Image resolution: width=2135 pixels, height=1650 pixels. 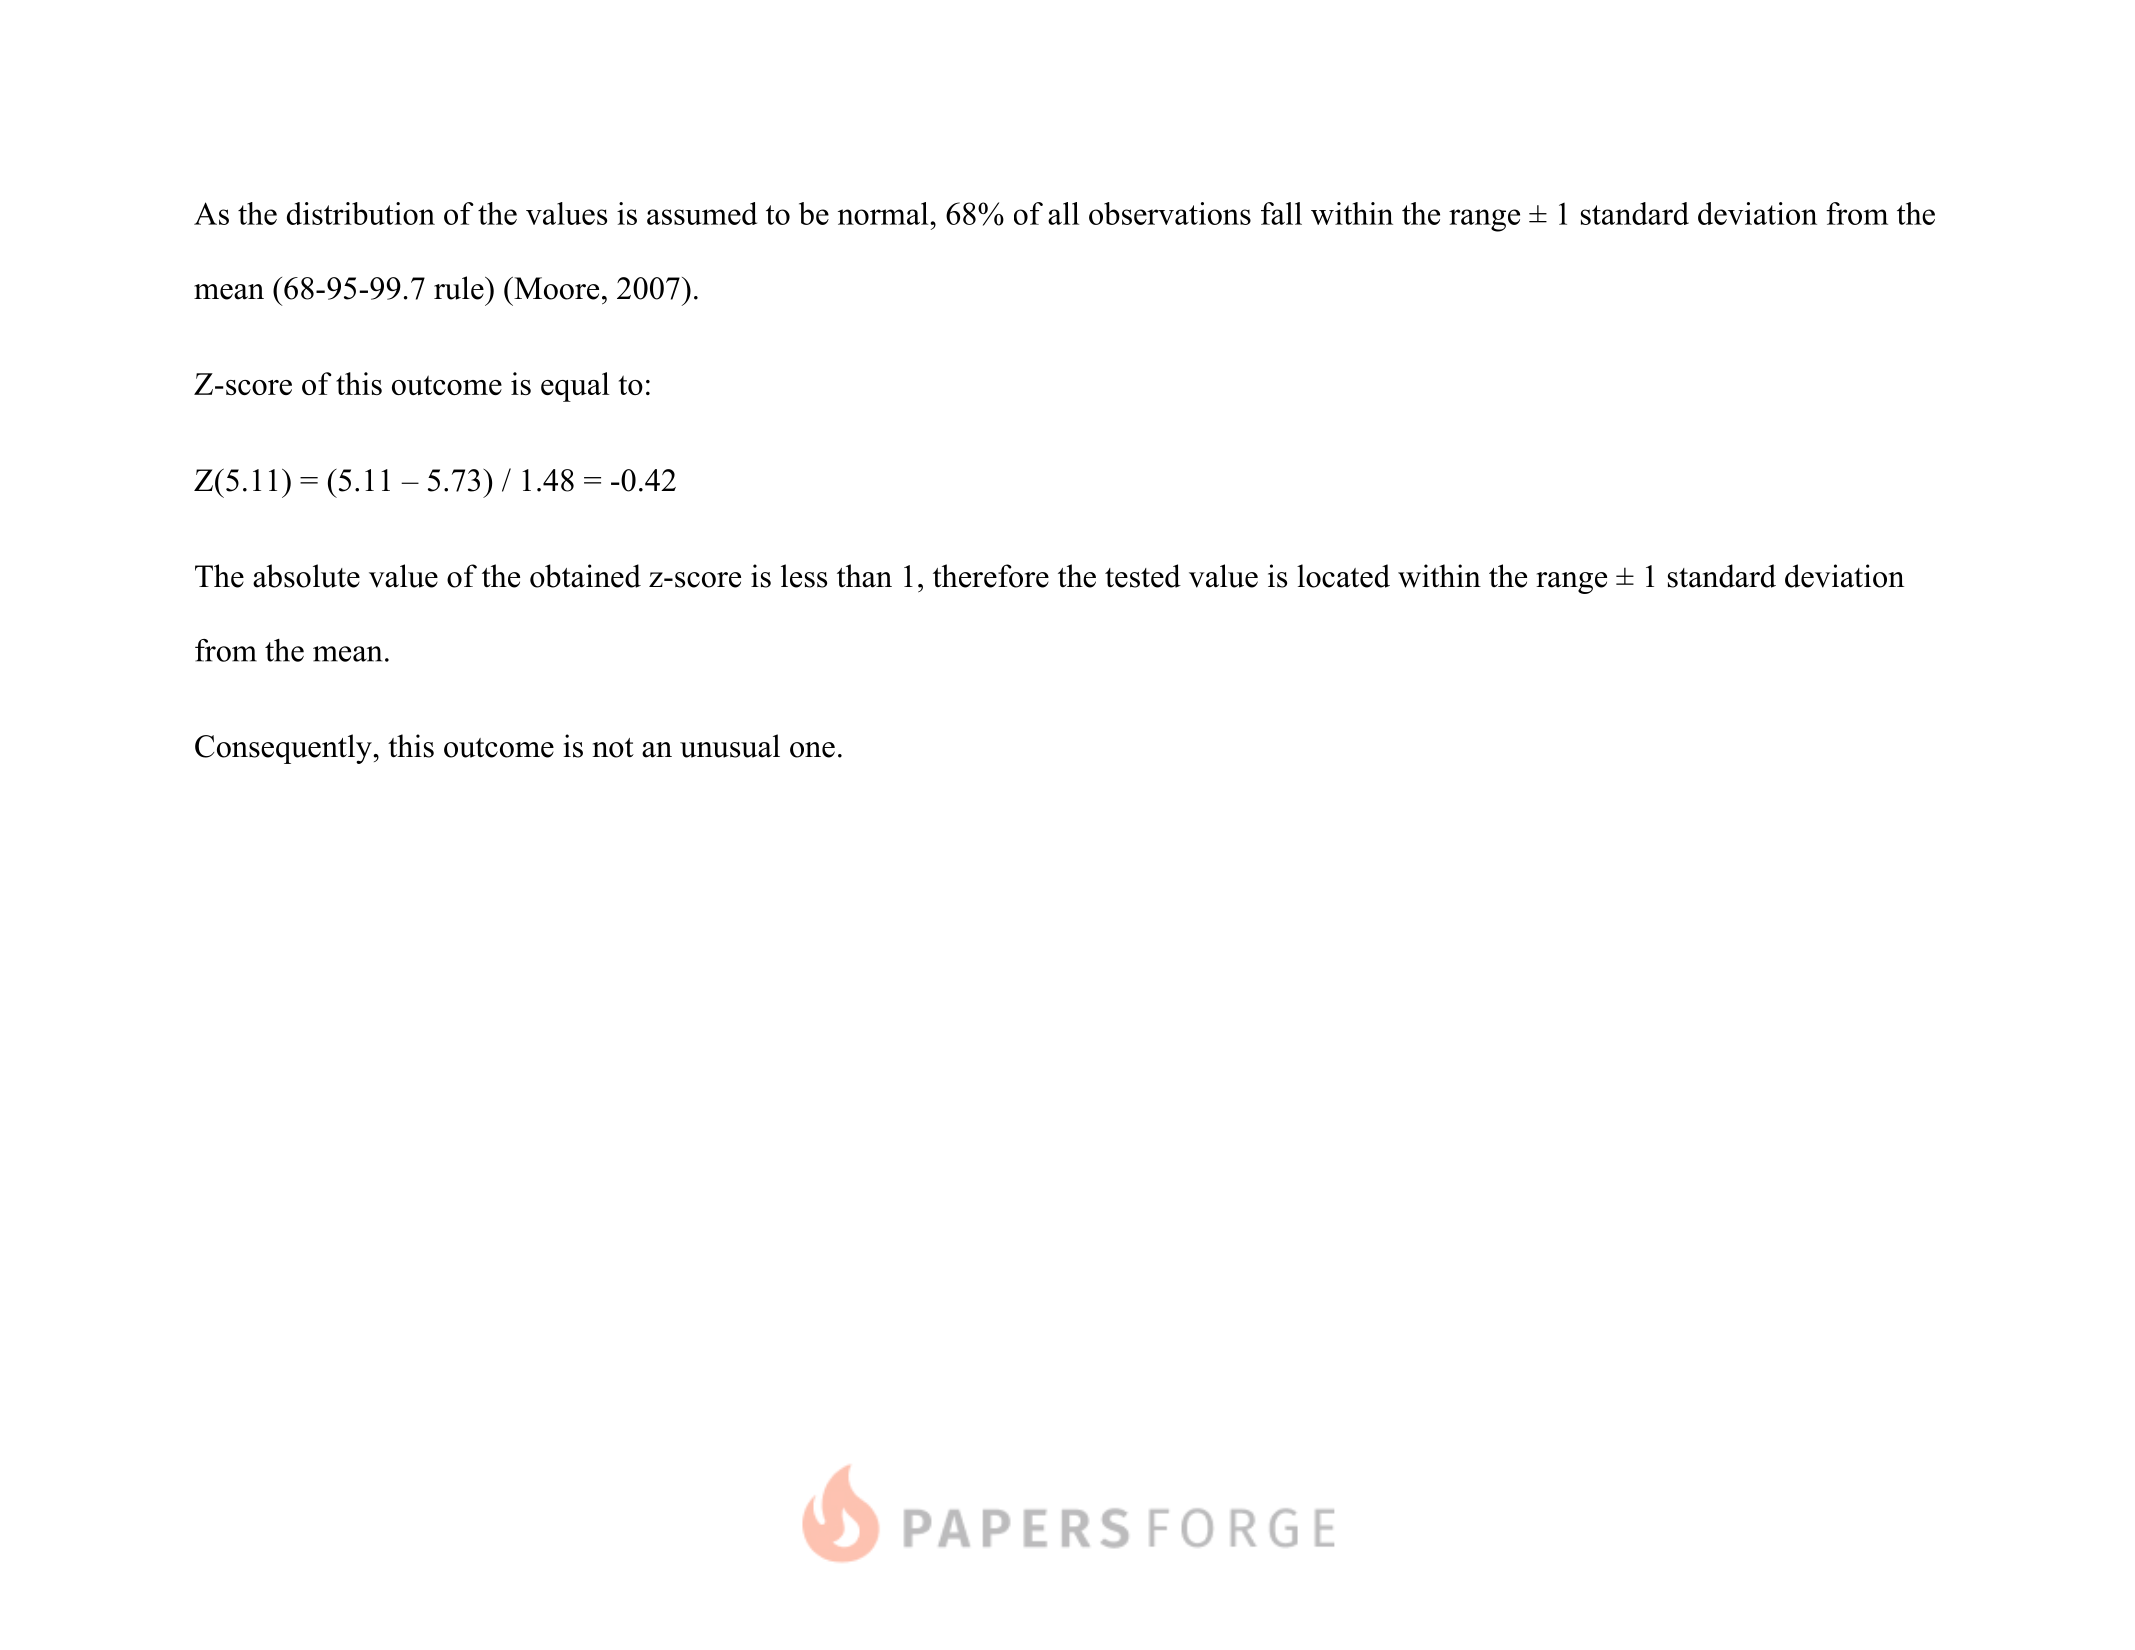 What do you see at coordinates (884, 213) in the document?
I see `normal` at bounding box center [884, 213].
